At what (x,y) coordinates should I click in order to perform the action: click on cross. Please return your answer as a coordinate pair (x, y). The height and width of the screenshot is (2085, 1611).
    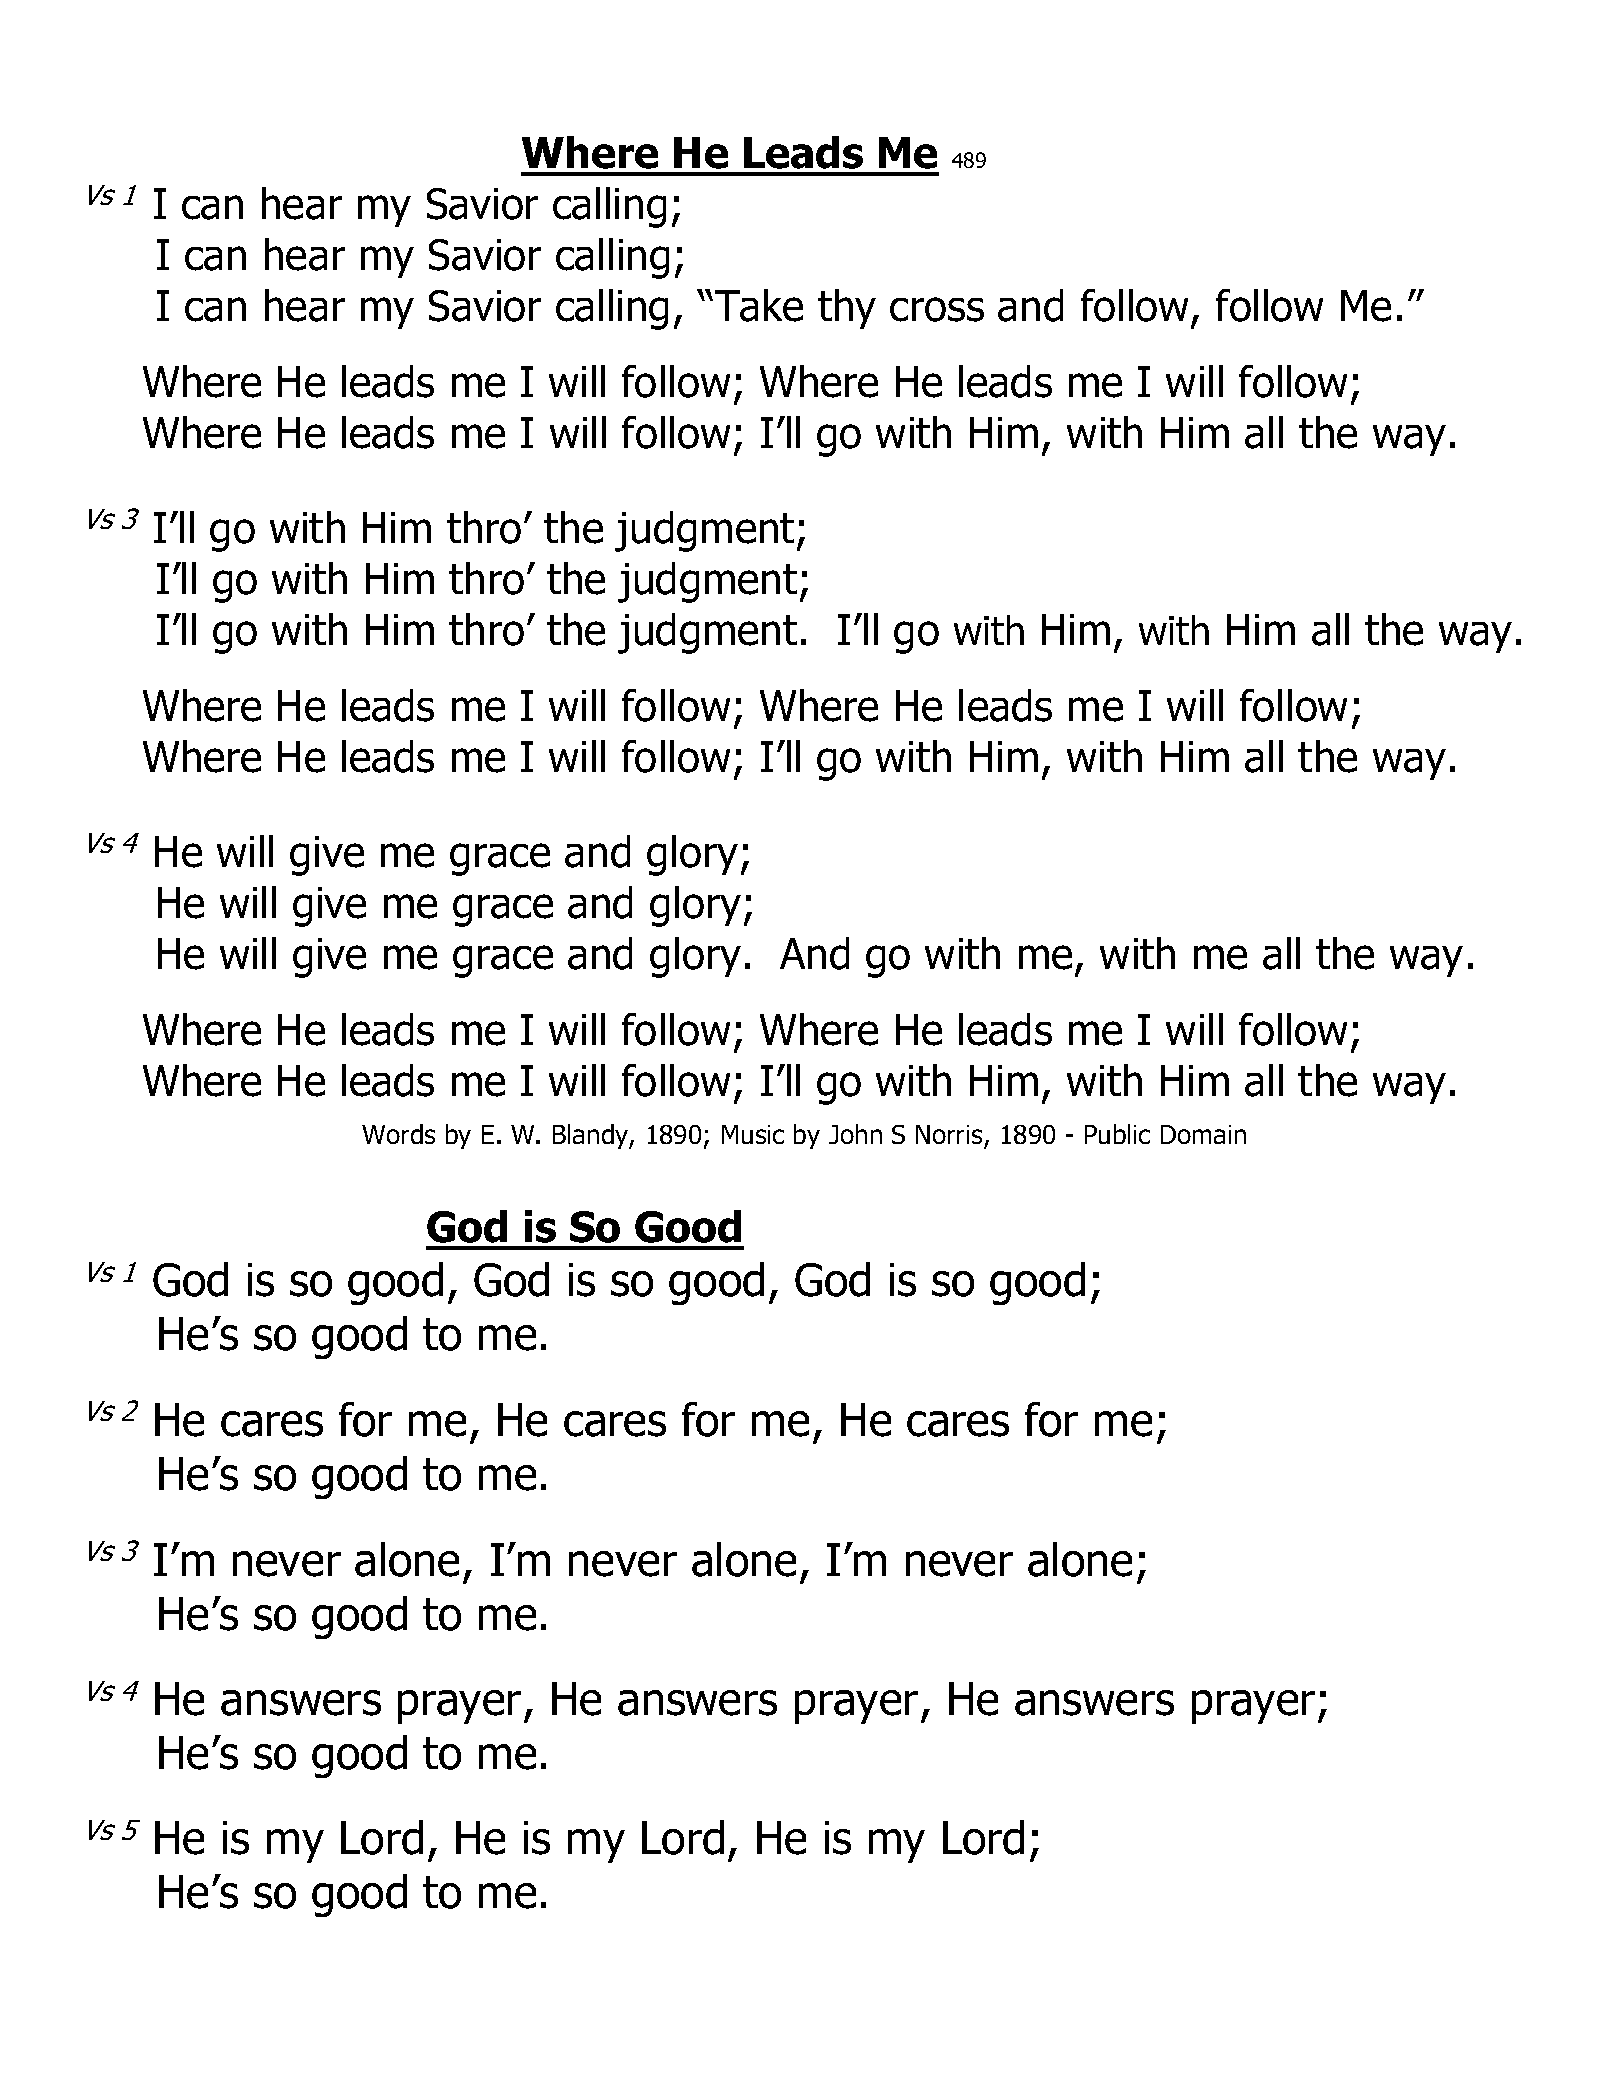
    Looking at the image, I should click on (937, 309).
